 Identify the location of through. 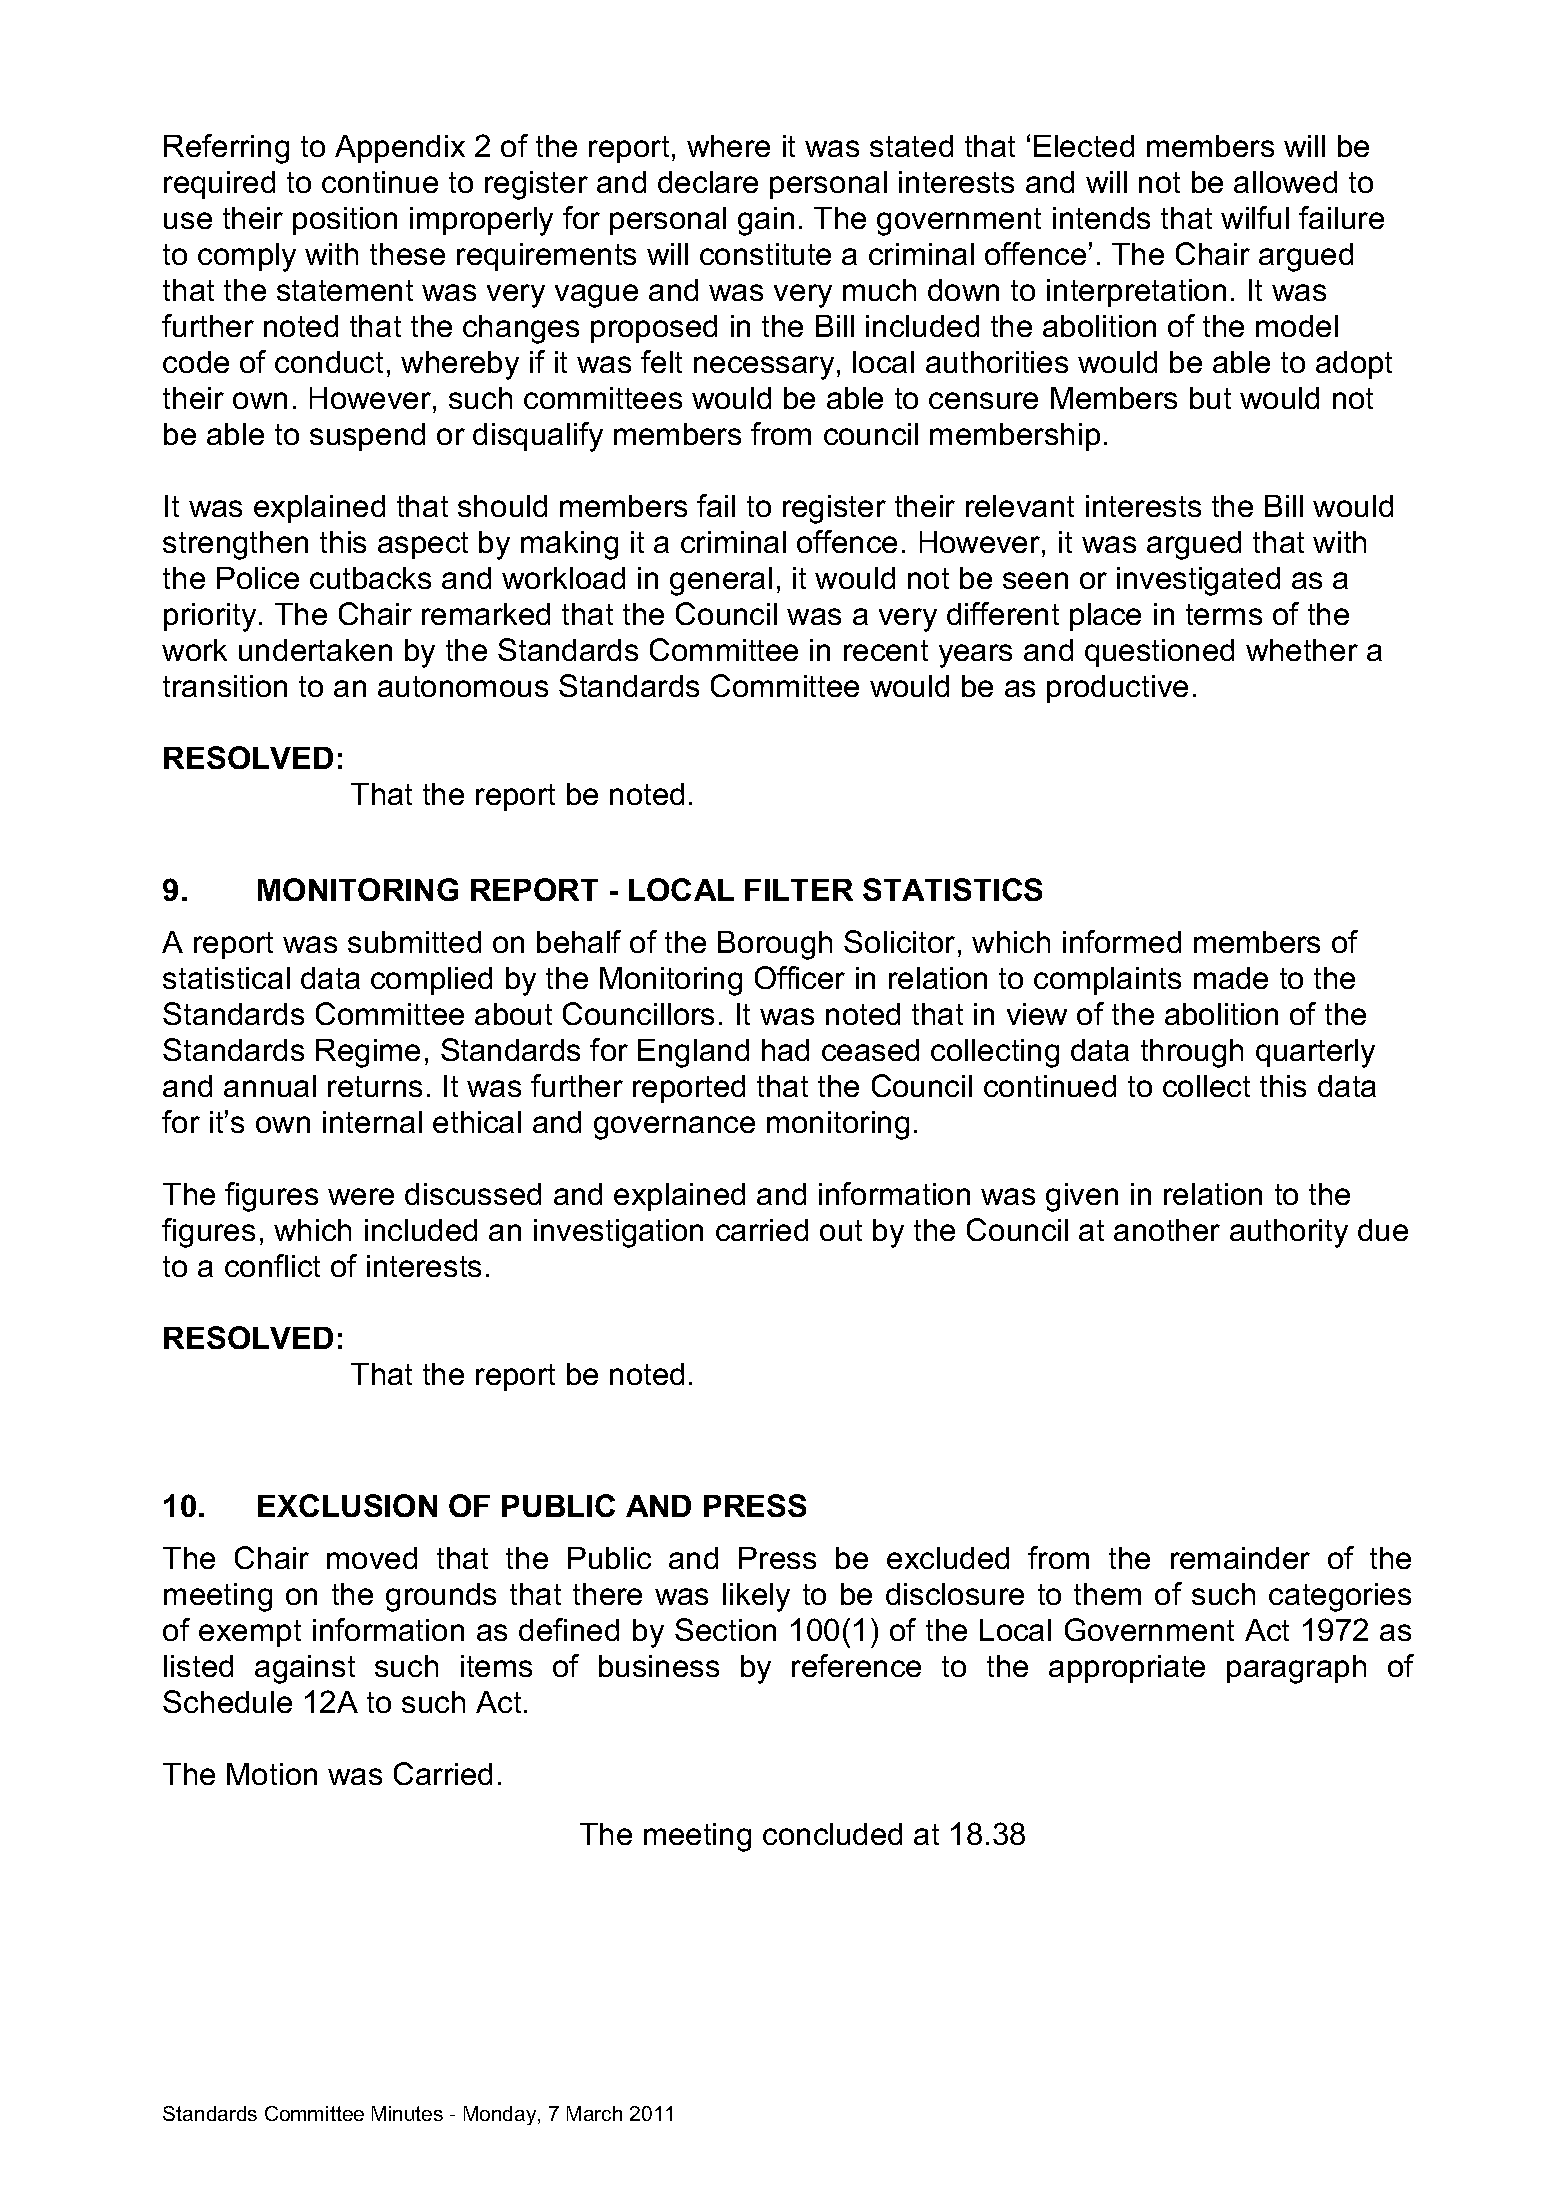
(1192, 1053).
